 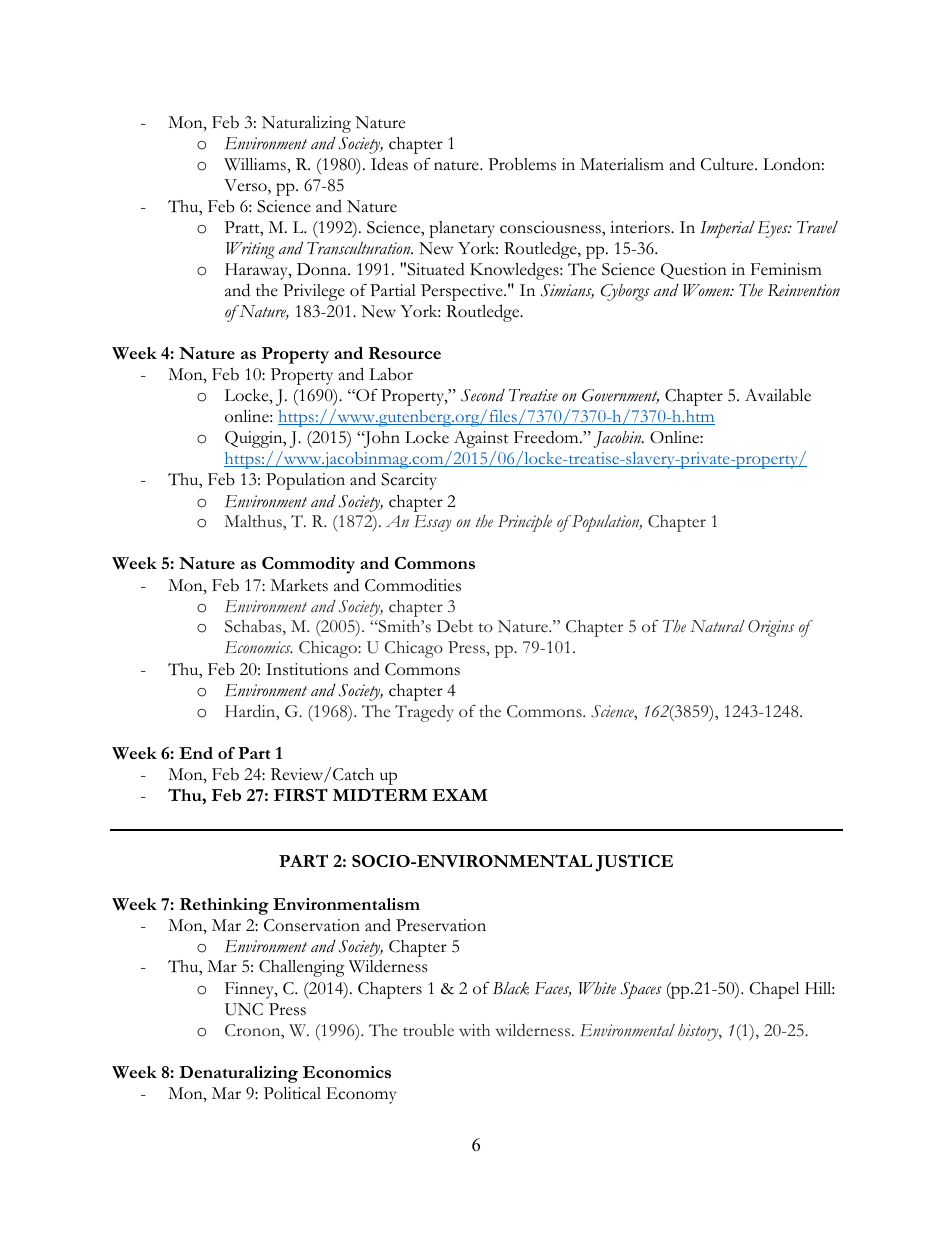 What do you see at coordinates (522, 164) in the image?
I see `Problems` at bounding box center [522, 164].
